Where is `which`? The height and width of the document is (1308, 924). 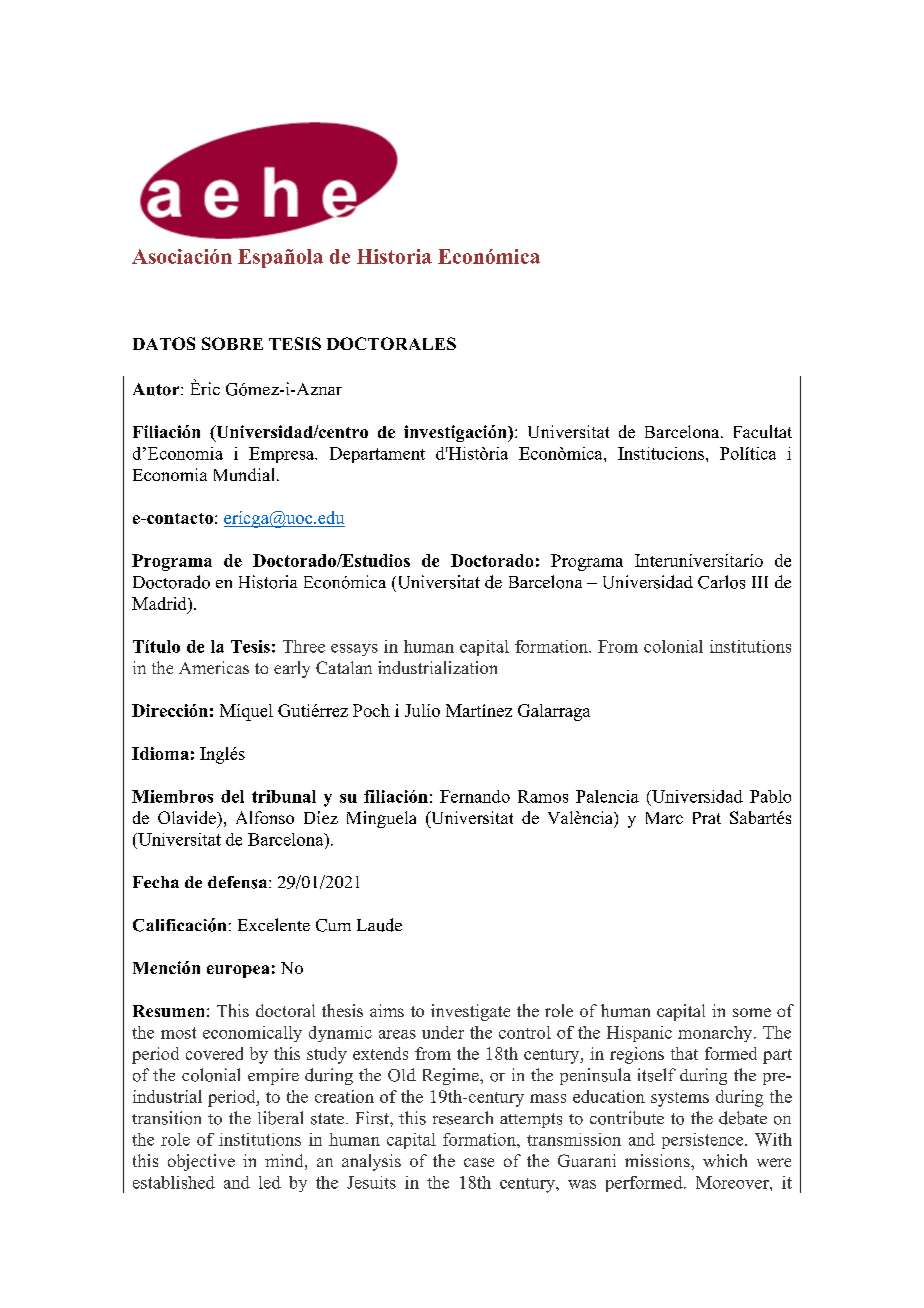 which is located at coordinates (725, 1160).
